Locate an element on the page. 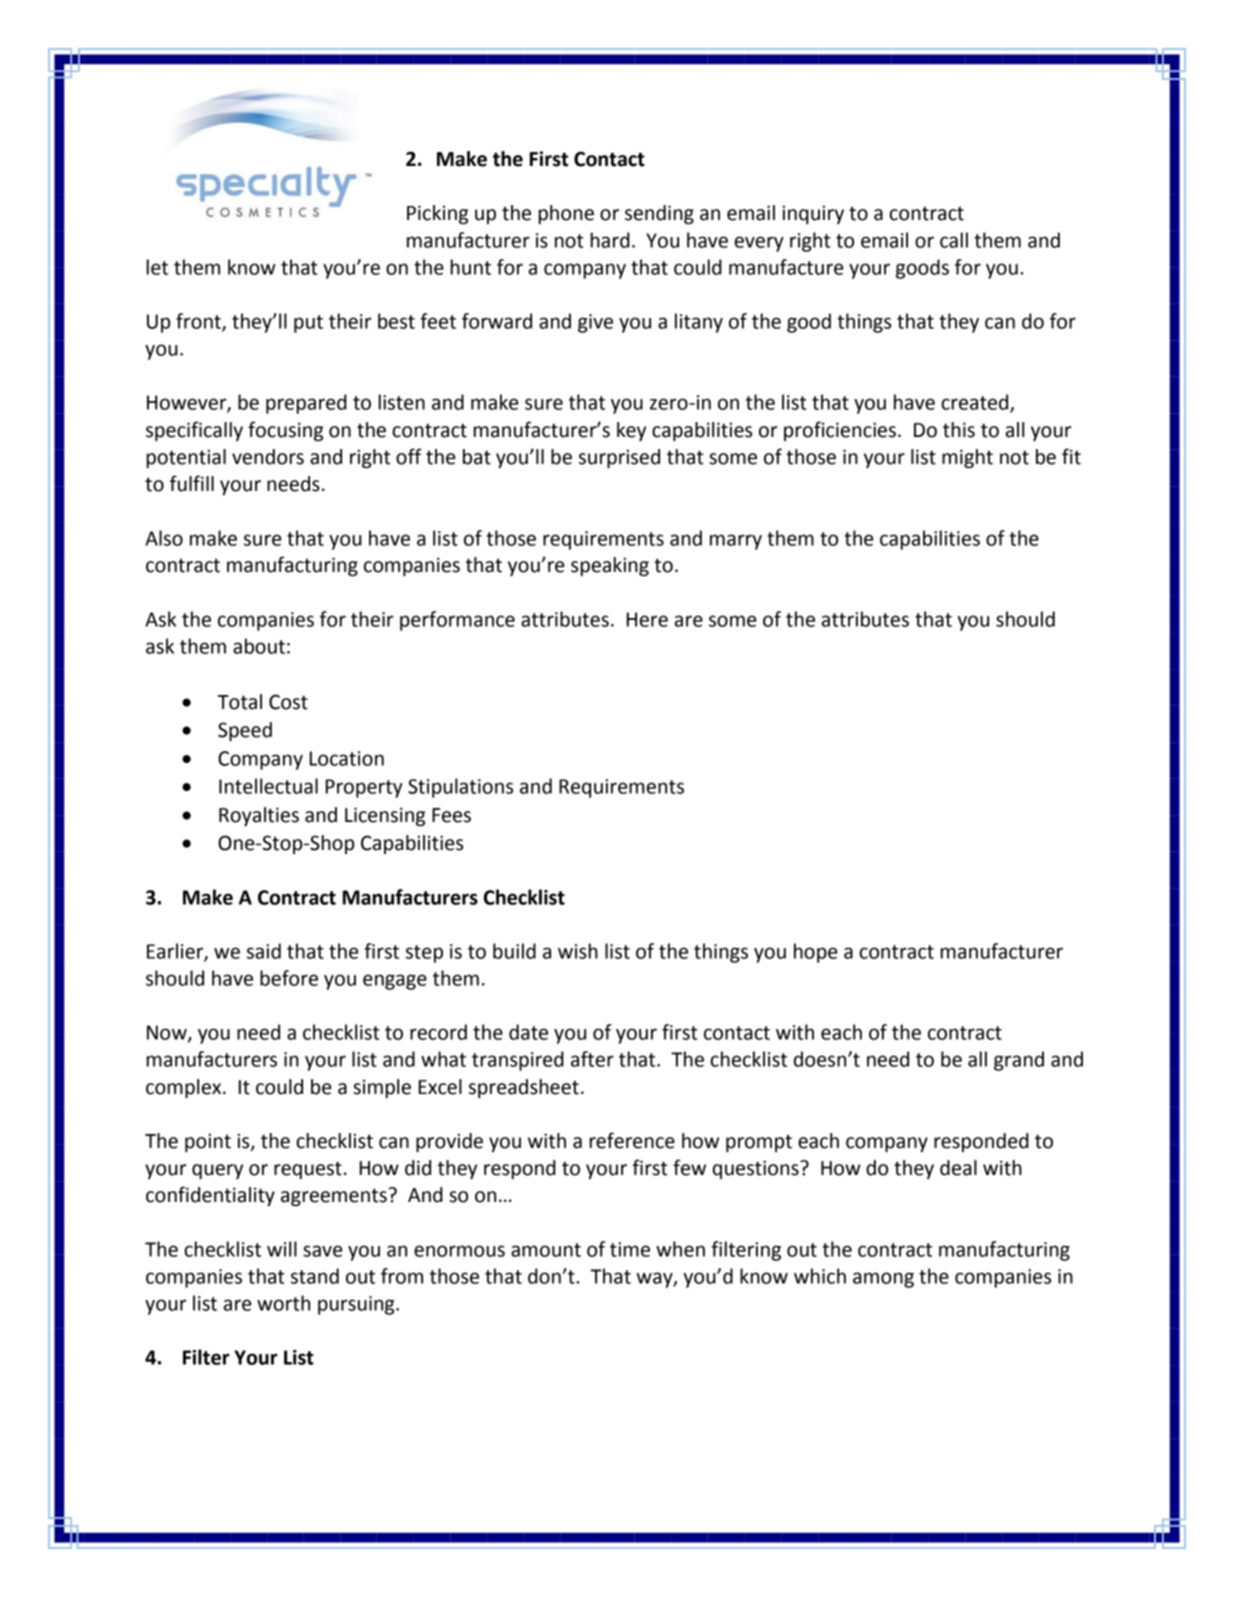 The height and width of the page is (1597, 1234). let is located at coordinates (157, 267).
